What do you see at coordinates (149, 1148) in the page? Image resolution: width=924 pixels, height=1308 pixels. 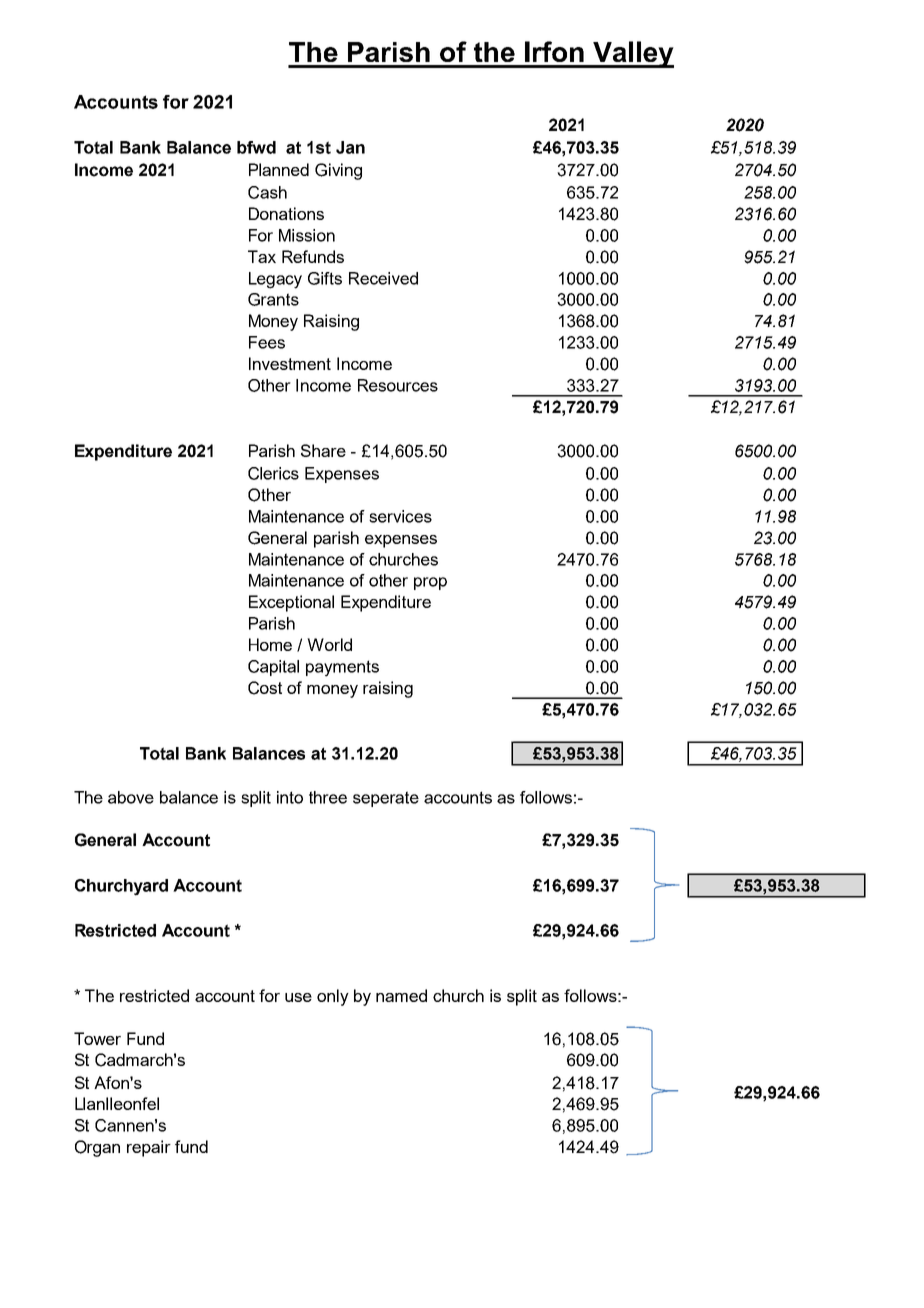 I see `repair` at bounding box center [149, 1148].
